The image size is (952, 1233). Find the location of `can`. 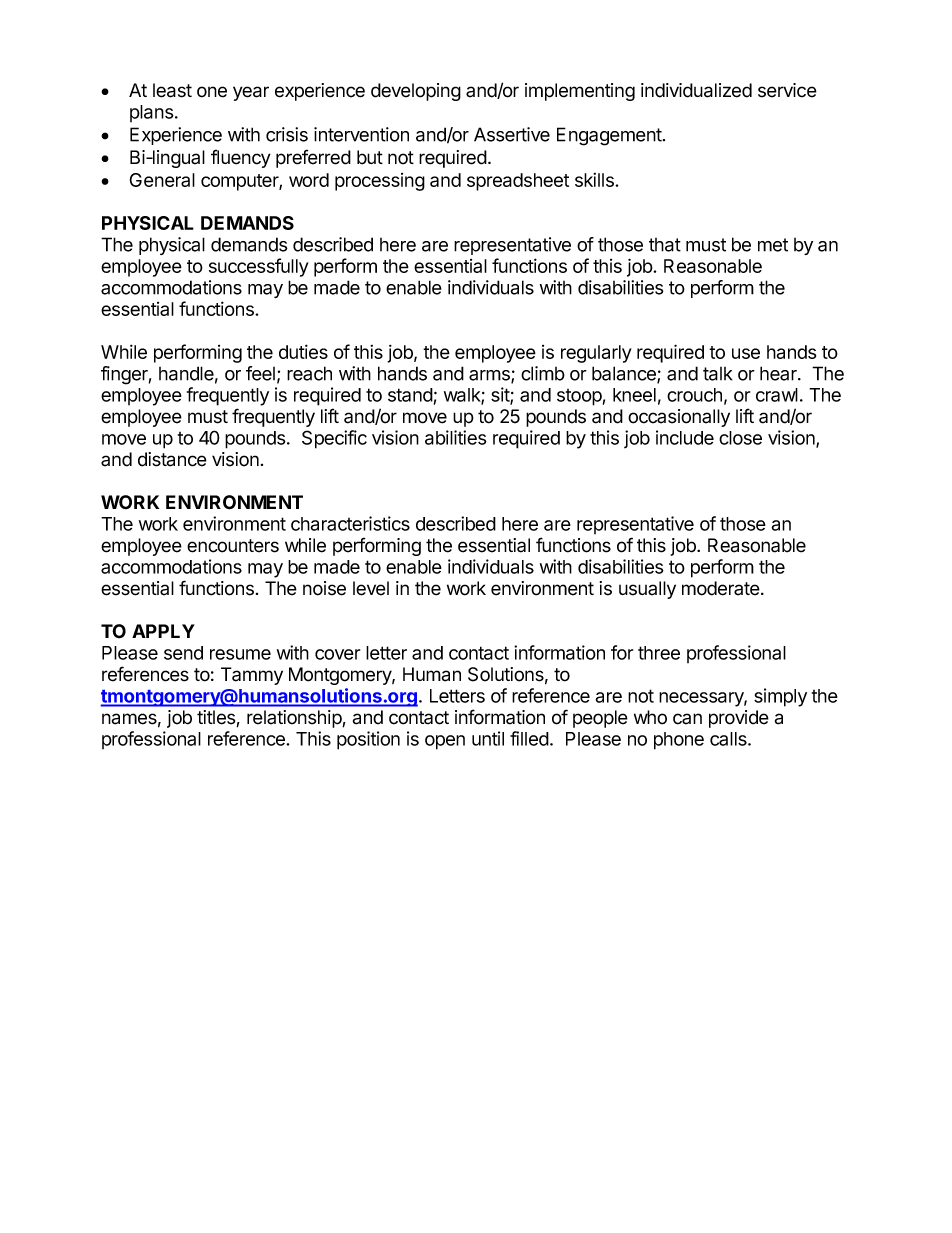

can is located at coordinates (687, 719).
